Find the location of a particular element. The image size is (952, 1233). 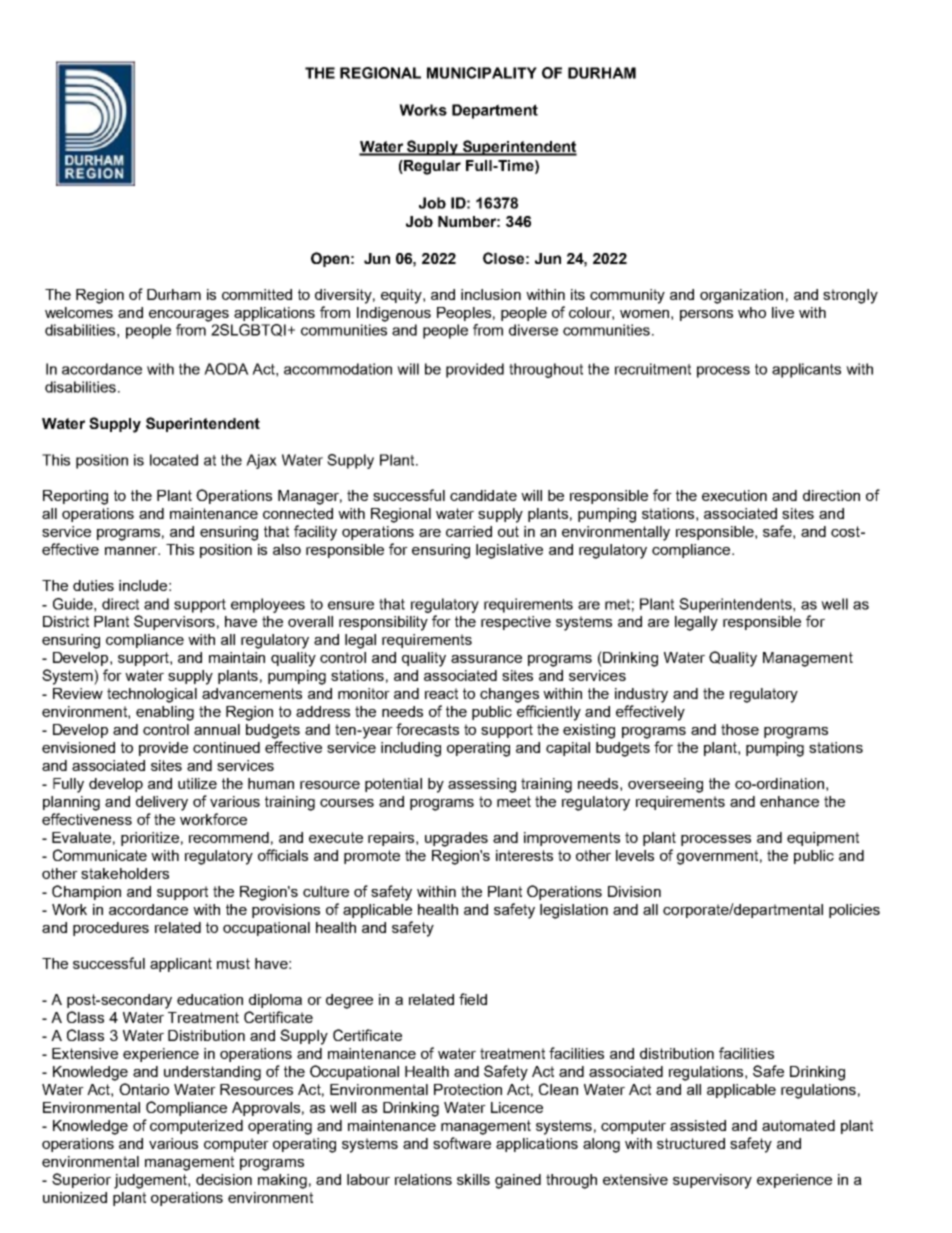

decision is located at coordinates (224, 1179).
